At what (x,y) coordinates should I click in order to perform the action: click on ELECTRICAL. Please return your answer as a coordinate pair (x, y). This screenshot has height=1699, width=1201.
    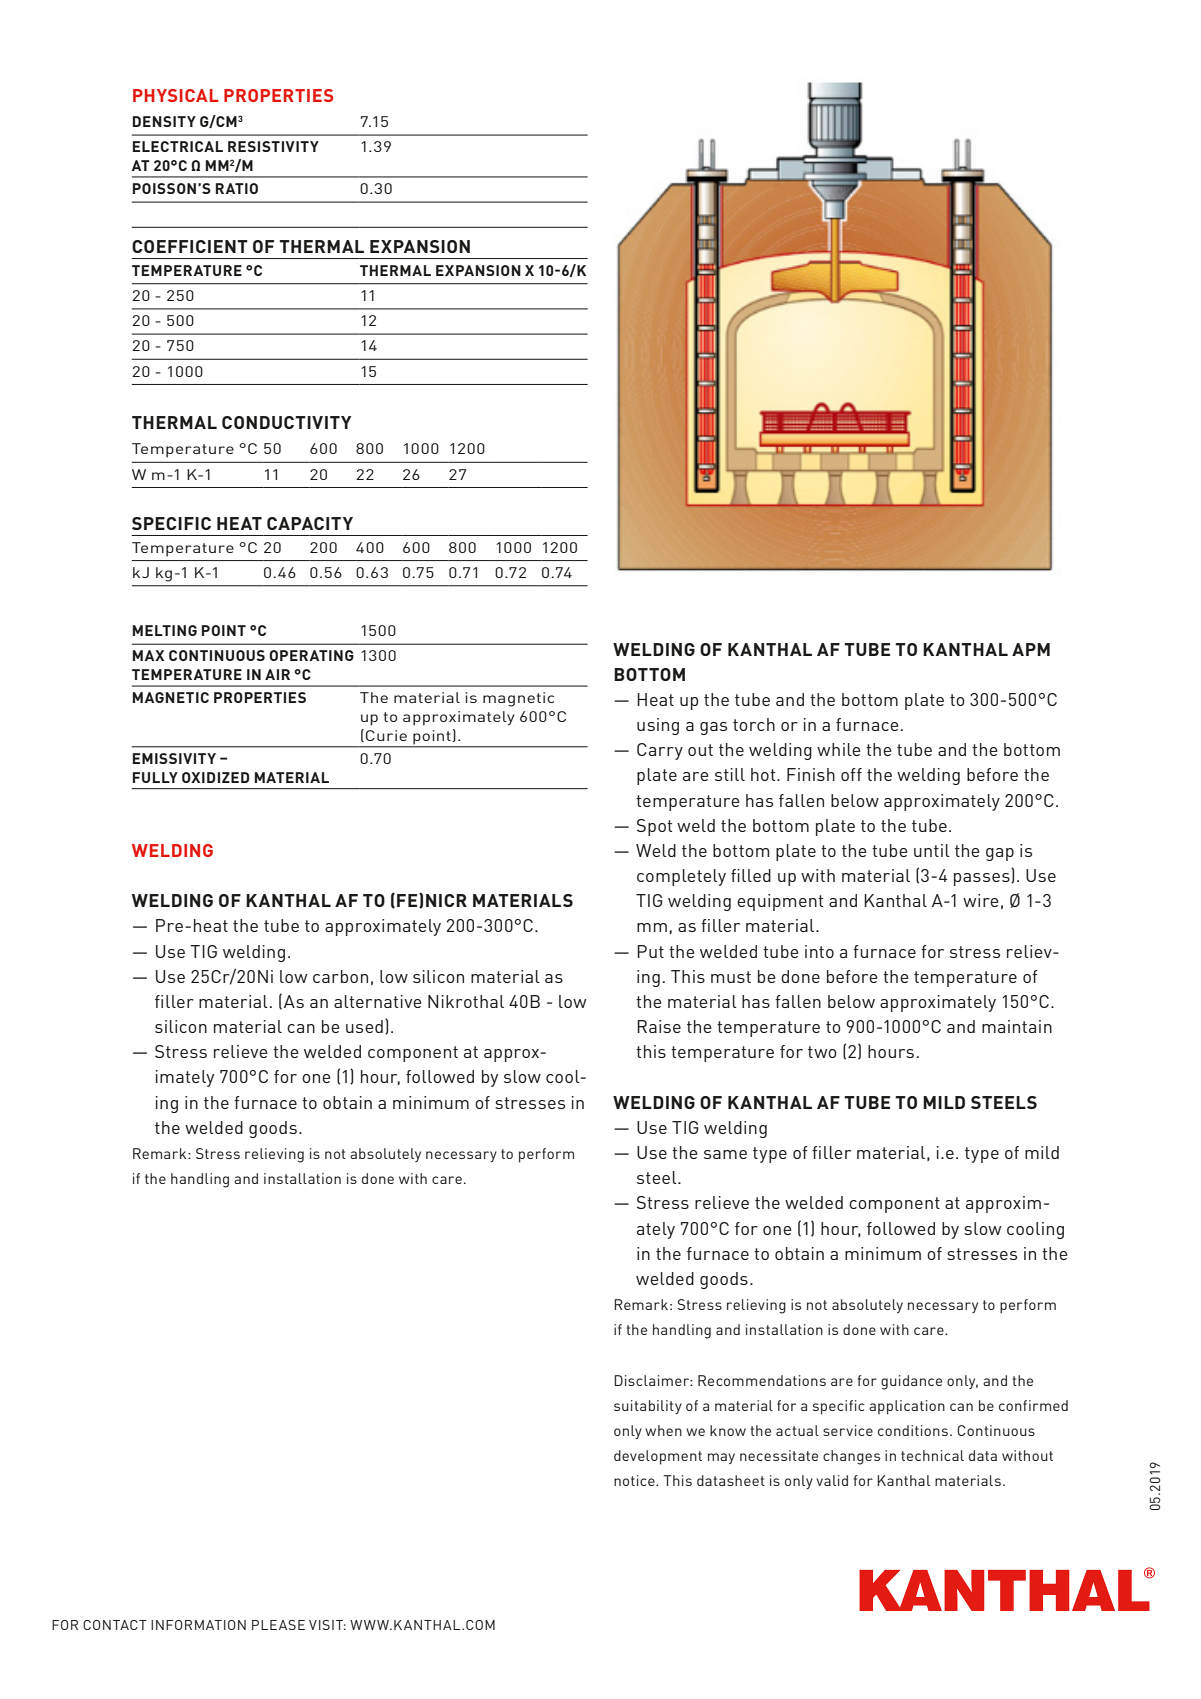
    Looking at the image, I should click on (178, 146).
